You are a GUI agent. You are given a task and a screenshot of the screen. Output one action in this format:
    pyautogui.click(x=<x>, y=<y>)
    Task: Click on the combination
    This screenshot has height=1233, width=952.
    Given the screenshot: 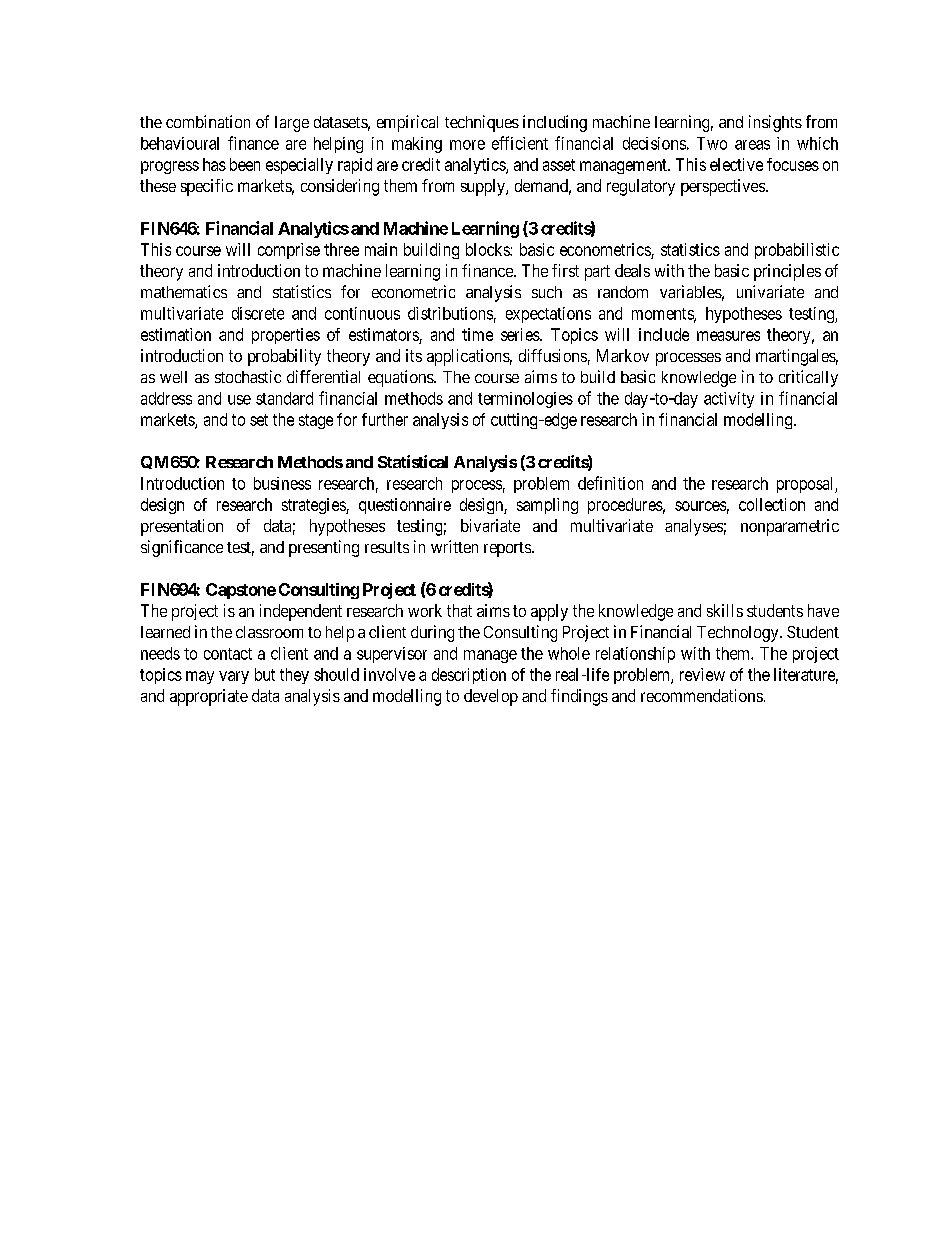 What is the action you would take?
    pyautogui.click(x=208, y=121)
